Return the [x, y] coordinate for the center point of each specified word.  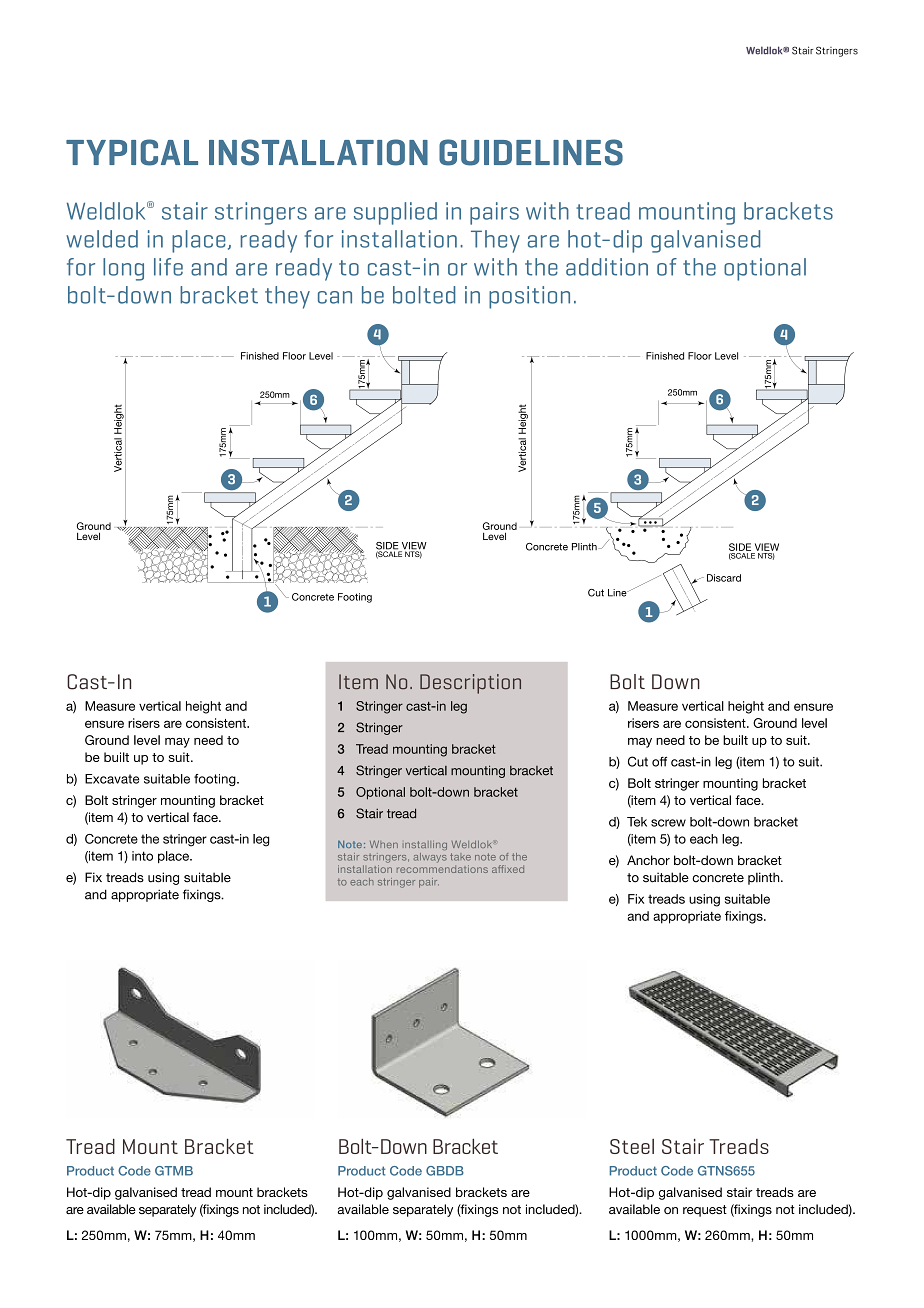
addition [607, 267]
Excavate [112, 779]
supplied [395, 213]
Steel [632, 1146]
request [705, 1211]
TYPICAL [132, 152]
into [142, 856]
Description [470, 684]
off [659, 761]
